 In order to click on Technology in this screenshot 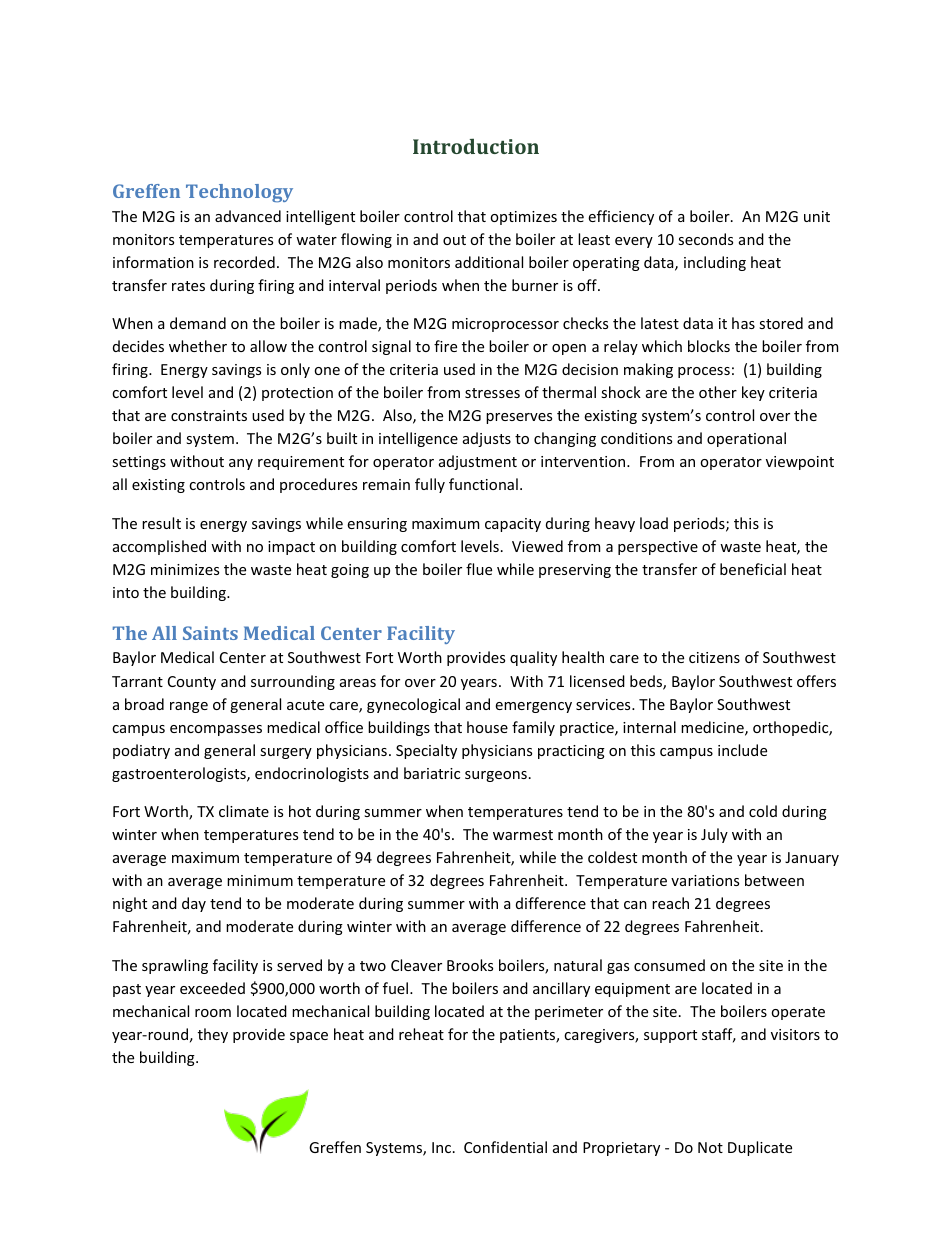, I will do `click(239, 193)`.
